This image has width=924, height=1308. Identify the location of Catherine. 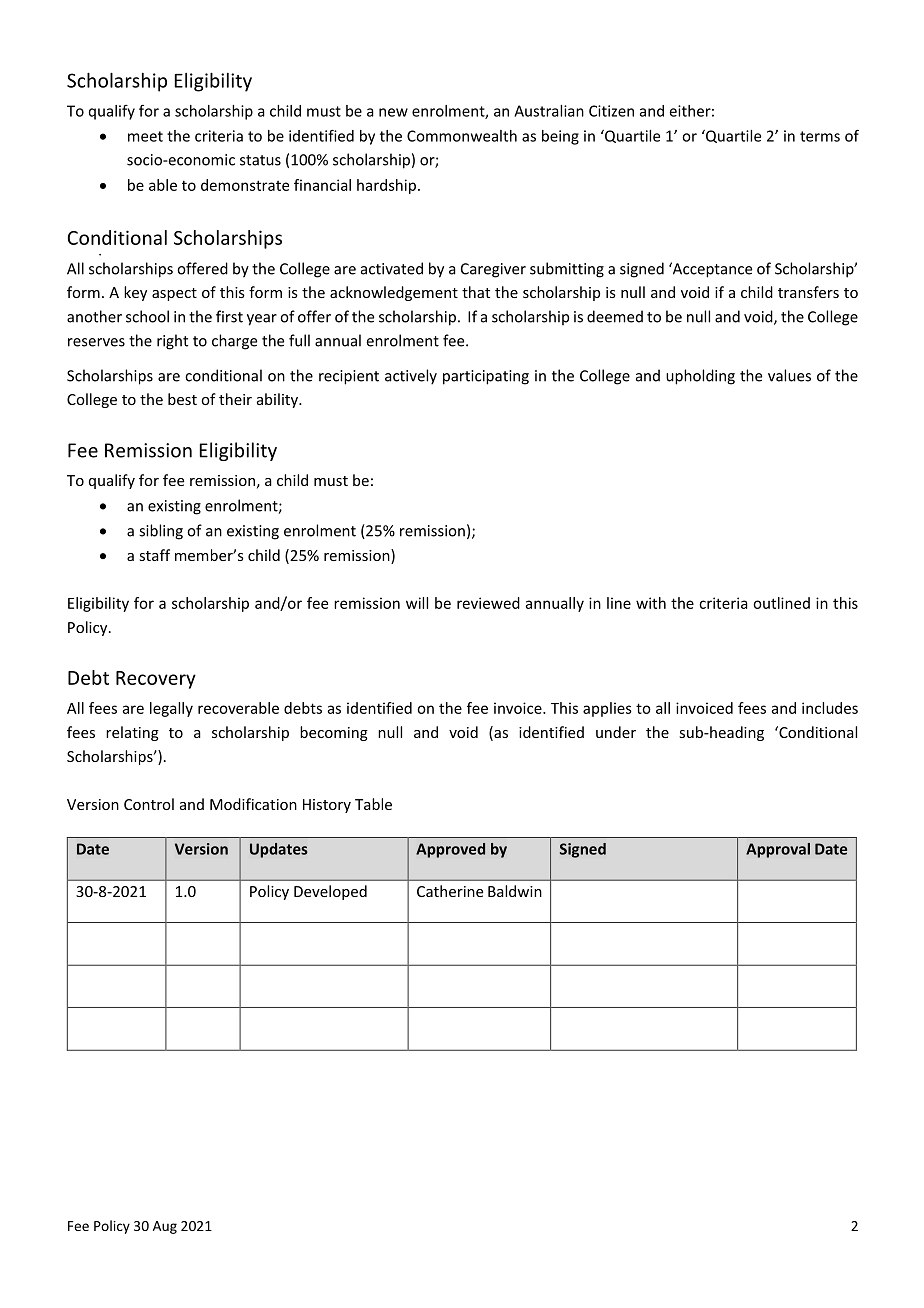
(450, 891).
